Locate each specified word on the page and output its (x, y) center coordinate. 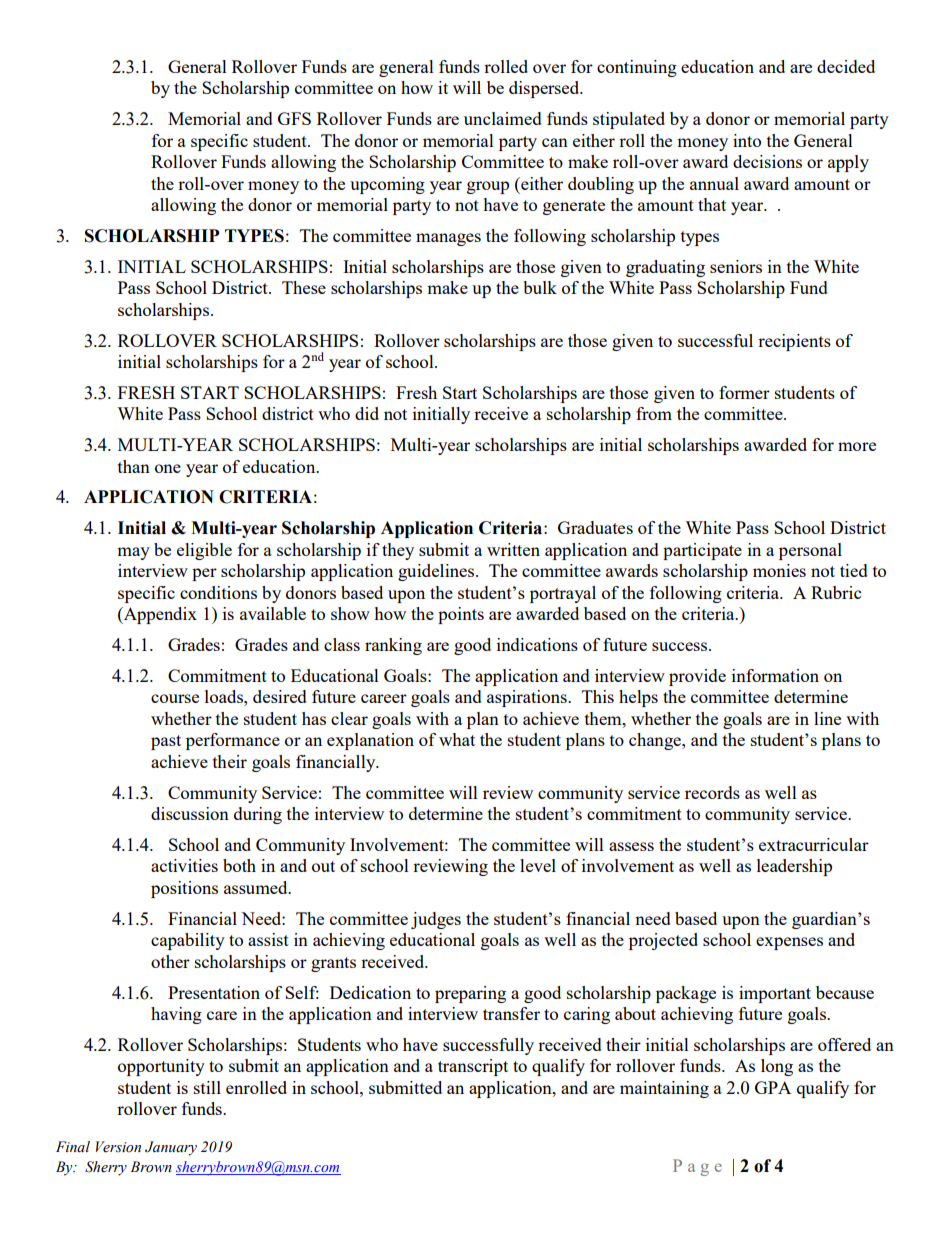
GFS (294, 118)
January (171, 1148)
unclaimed (503, 118)
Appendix (159, 615)
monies (779, 570)
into (747, 140)
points (461, 615)
